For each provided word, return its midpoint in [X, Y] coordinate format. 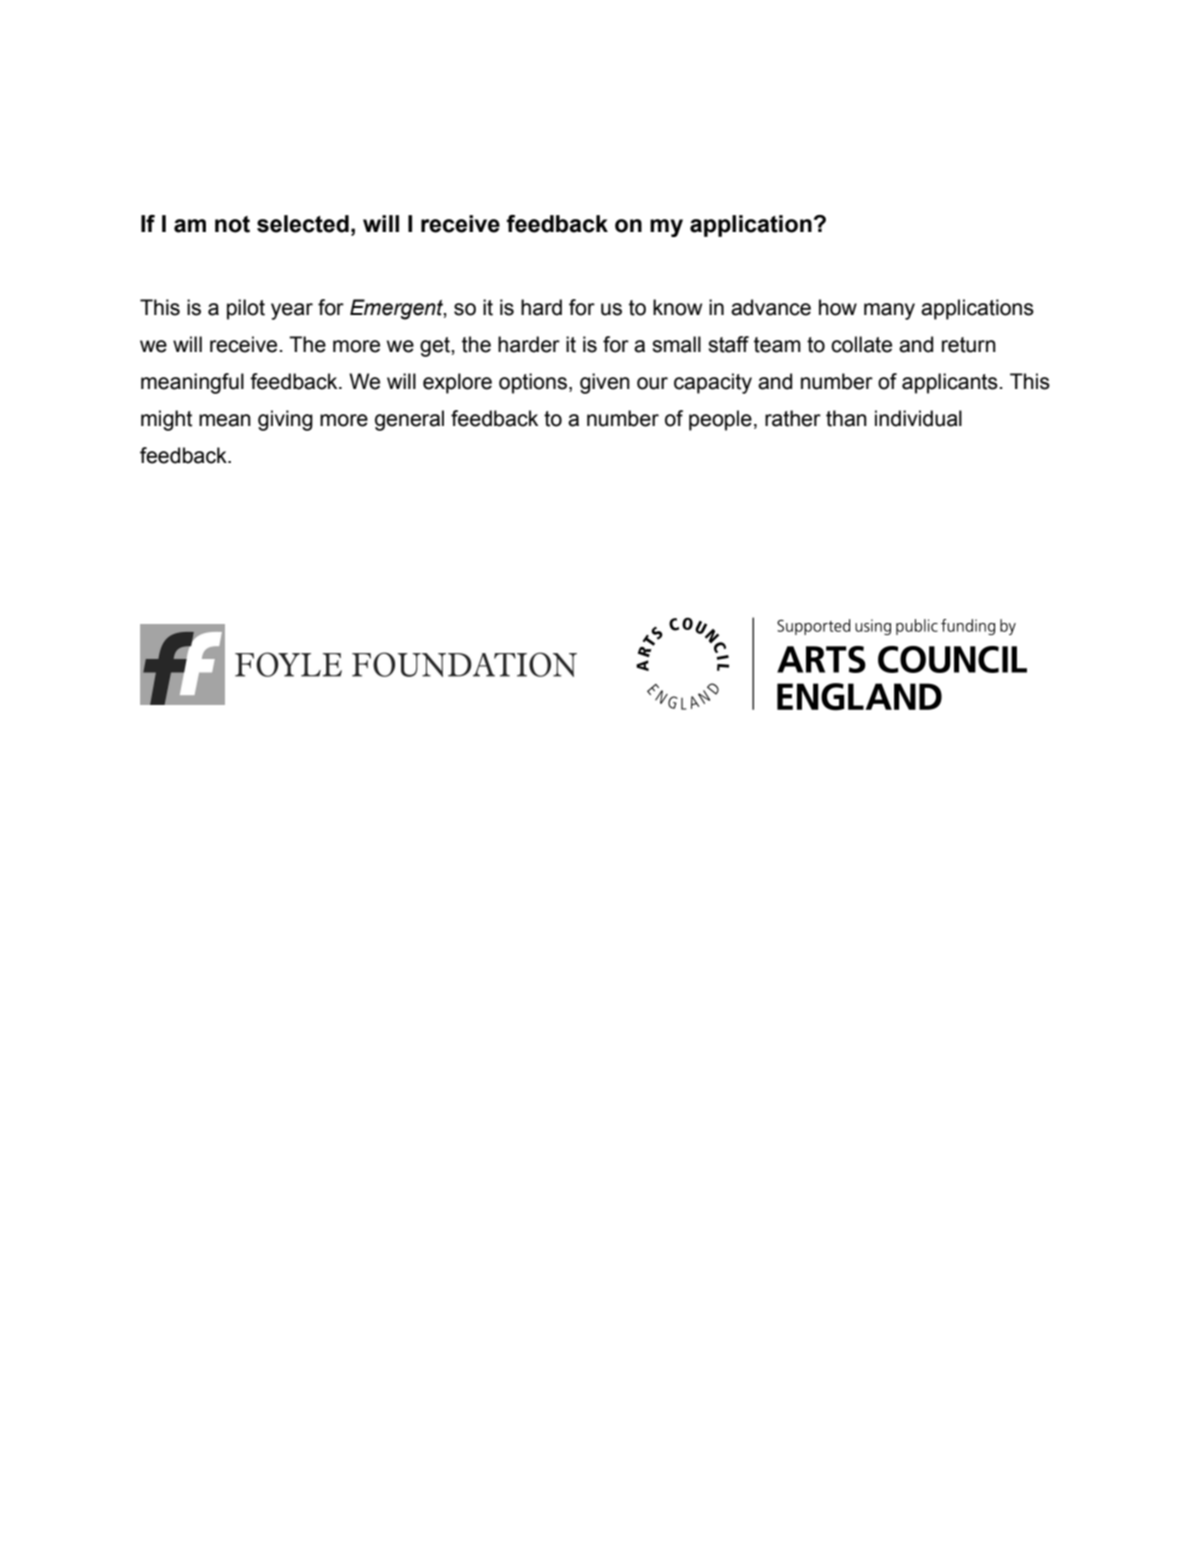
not [232, 224]
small [676, 344]
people [720, 420]
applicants [950, 383]
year [292, 311]
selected [303, 224]
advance [771, 307]
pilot [246, 309]
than [846, 418]
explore [457, 383]
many [889, 311]
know [677, 307]
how [838, 307]
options [533, 383]
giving [285, 420]
